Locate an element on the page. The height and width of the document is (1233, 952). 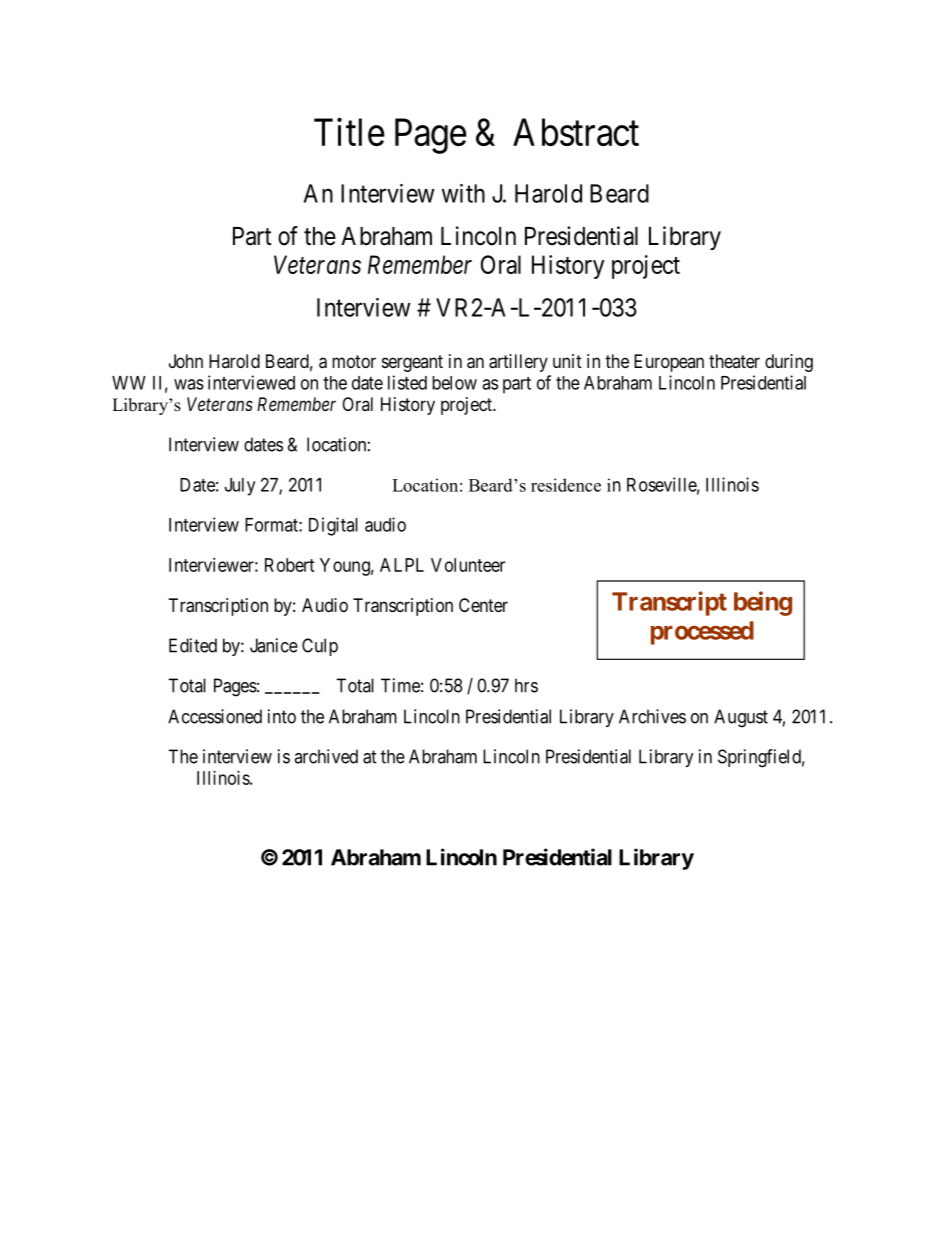
residence is located at coordinates (566, 485).
